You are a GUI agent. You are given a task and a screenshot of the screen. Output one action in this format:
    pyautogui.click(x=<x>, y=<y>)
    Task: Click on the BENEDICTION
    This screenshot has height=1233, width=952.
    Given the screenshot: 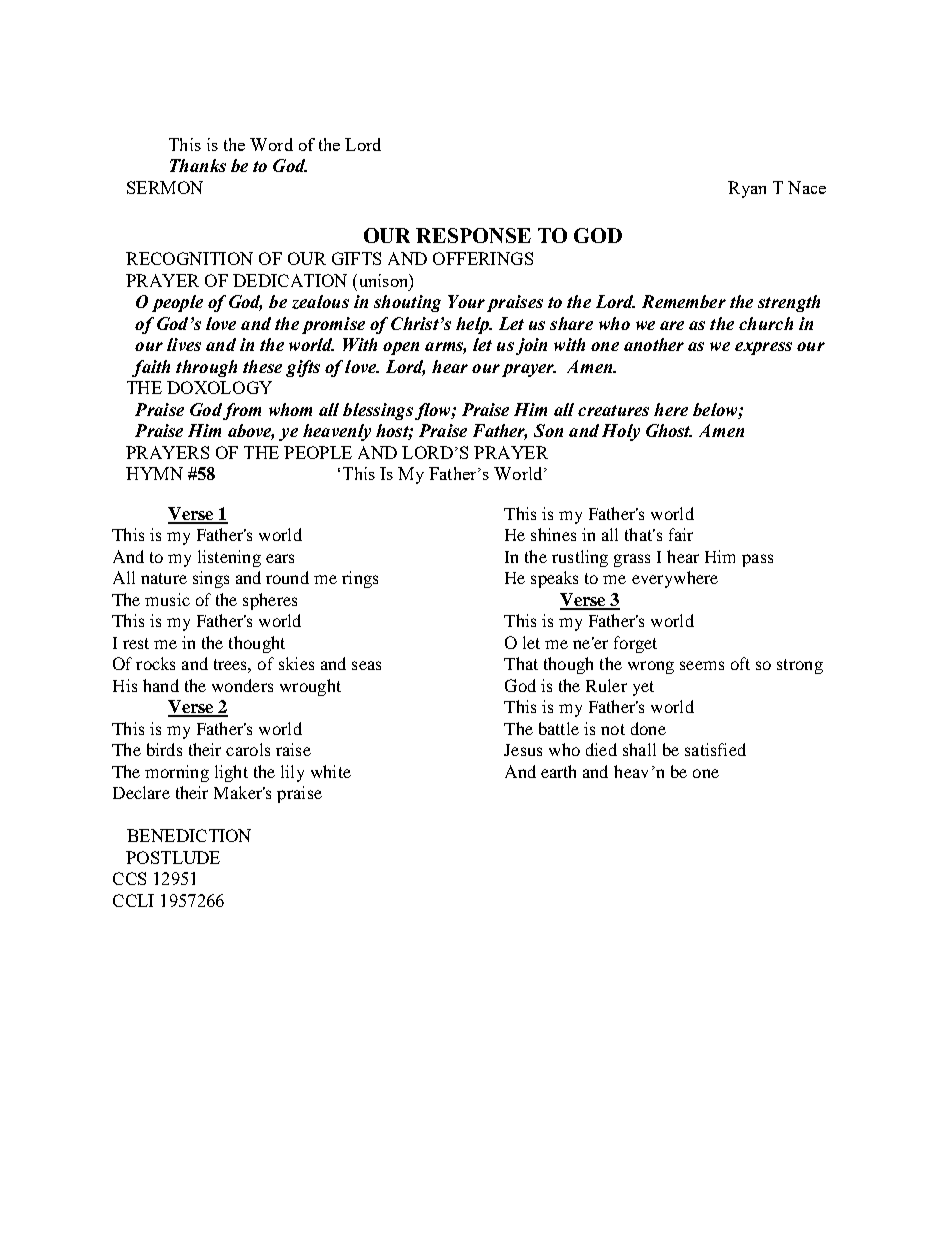 What is the action you would take?
    pyautogui.click(x=189, y=835)
